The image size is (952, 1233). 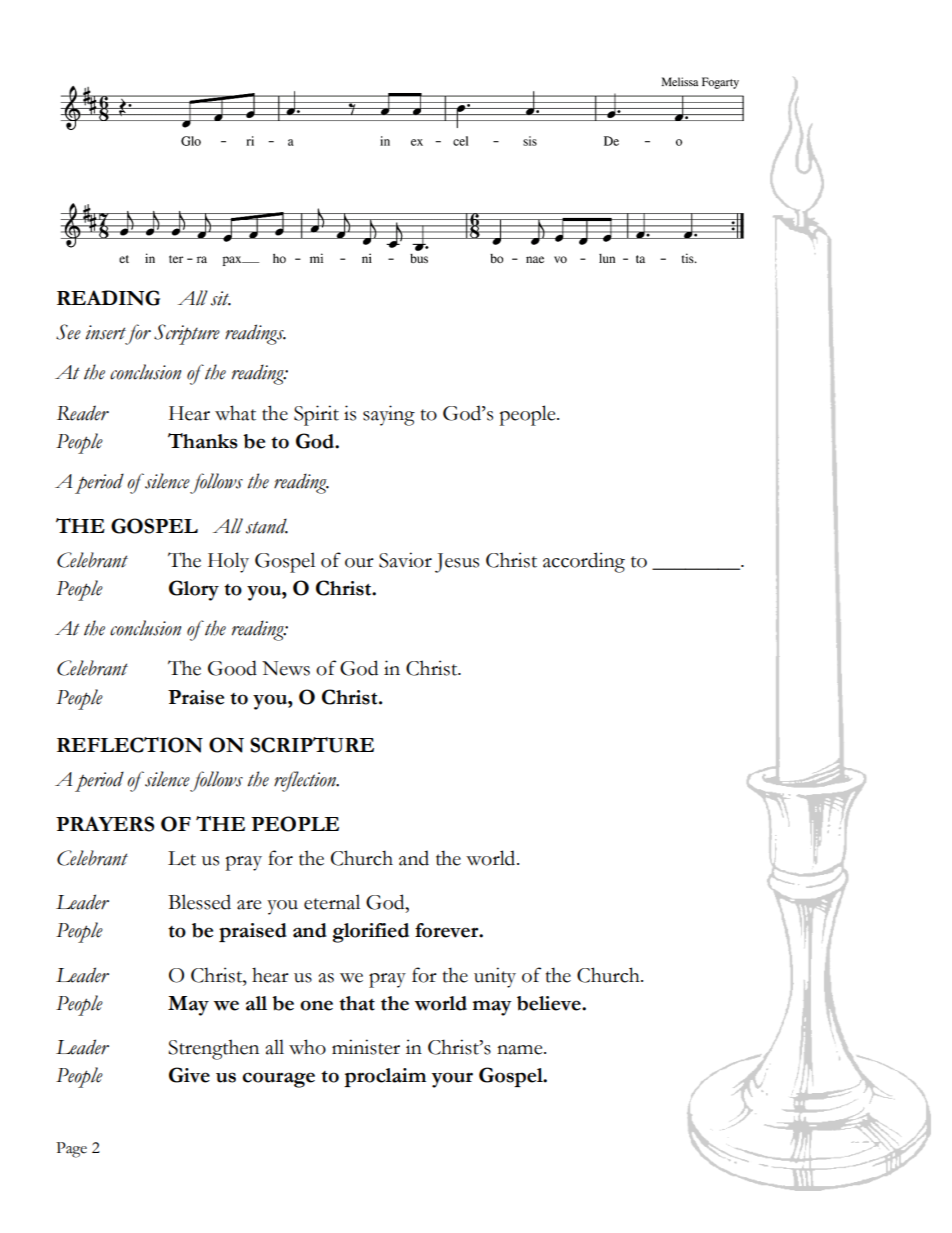 I want to click on Good, so click(x=232, y=668).
